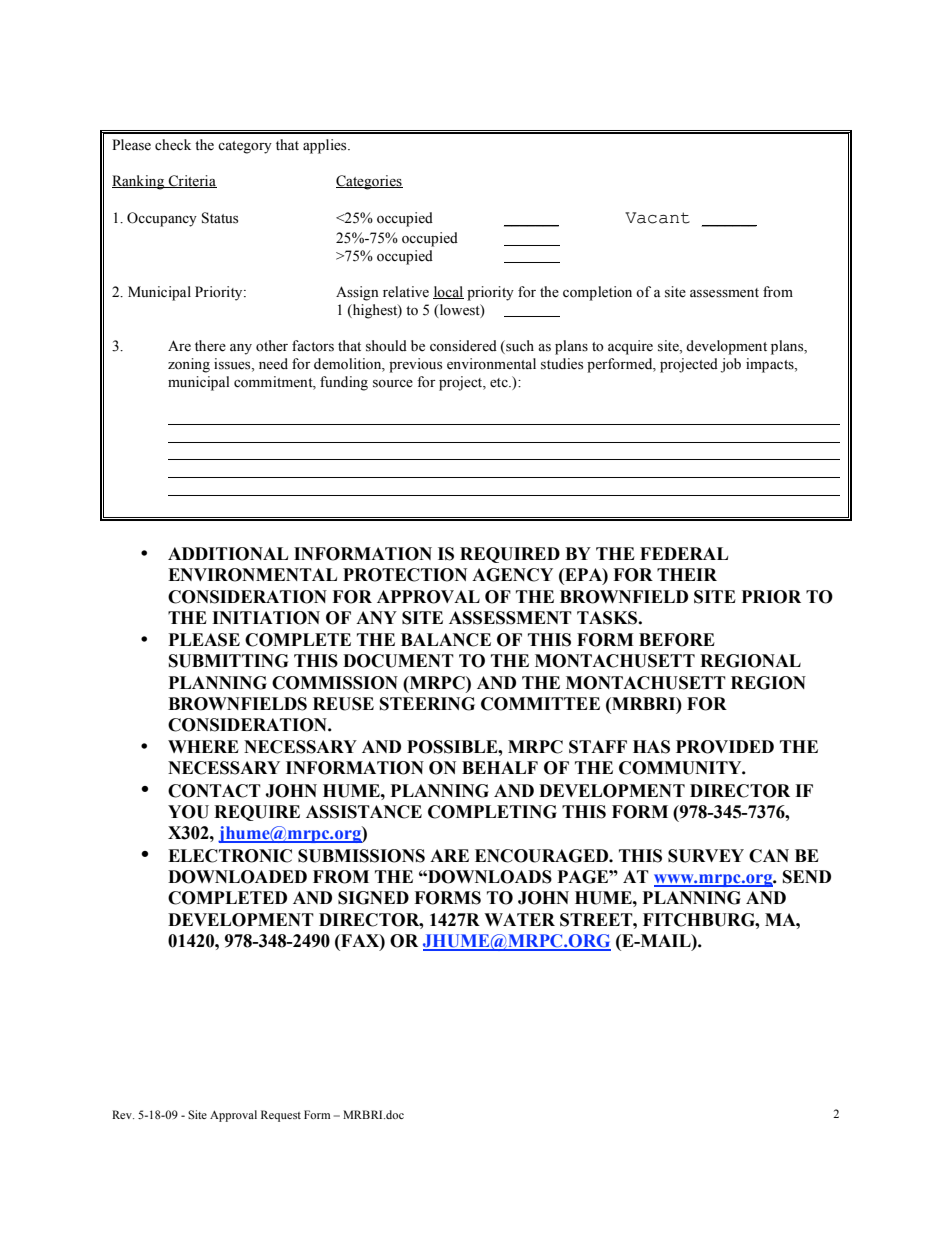  I want to click on WATER, so click(519, 919).
